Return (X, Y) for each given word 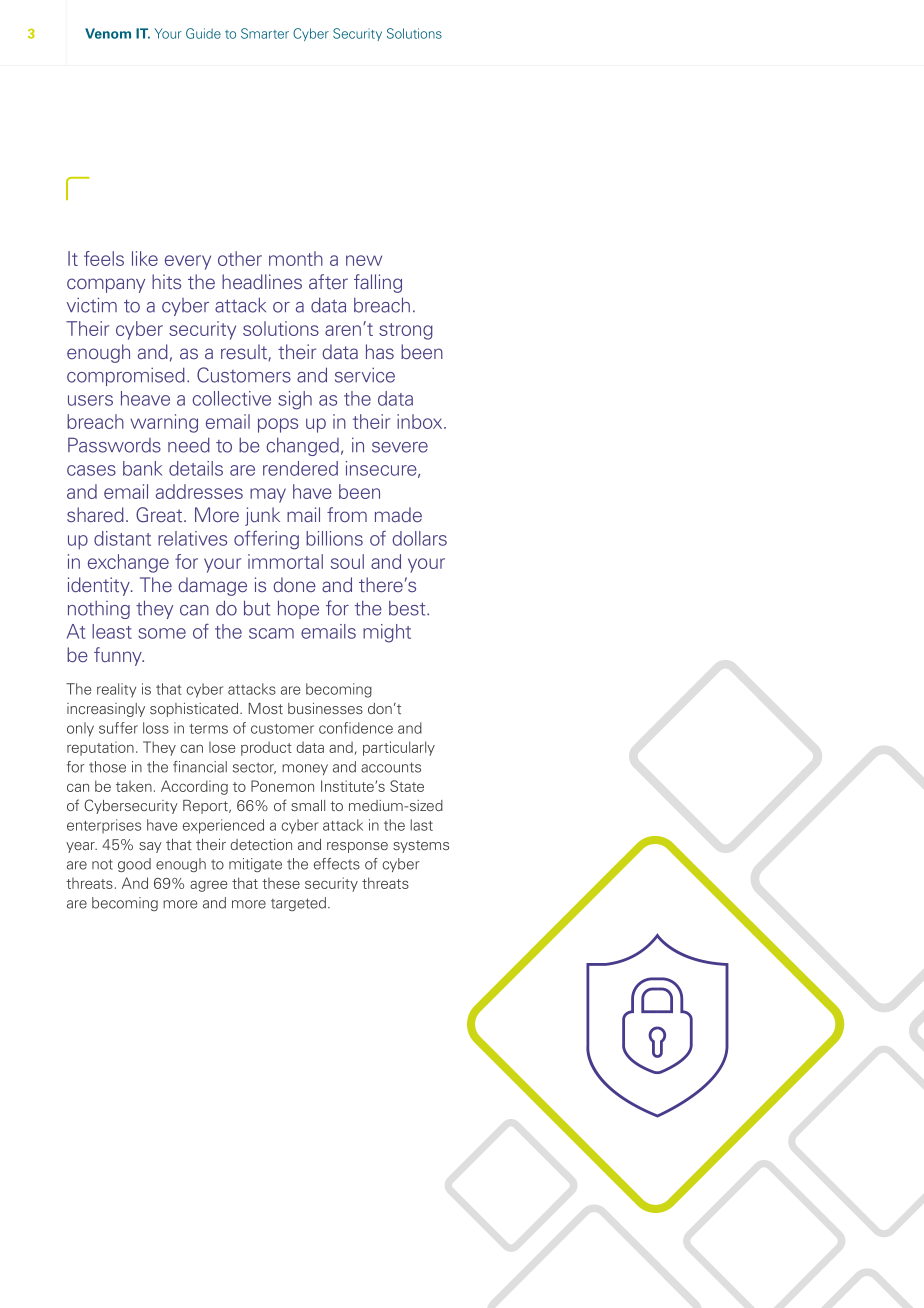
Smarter (265, 33)
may (268, 495)
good (134, 865)
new (364, 260)
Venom (108, 33)
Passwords (114, 445)
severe (400, 447)
